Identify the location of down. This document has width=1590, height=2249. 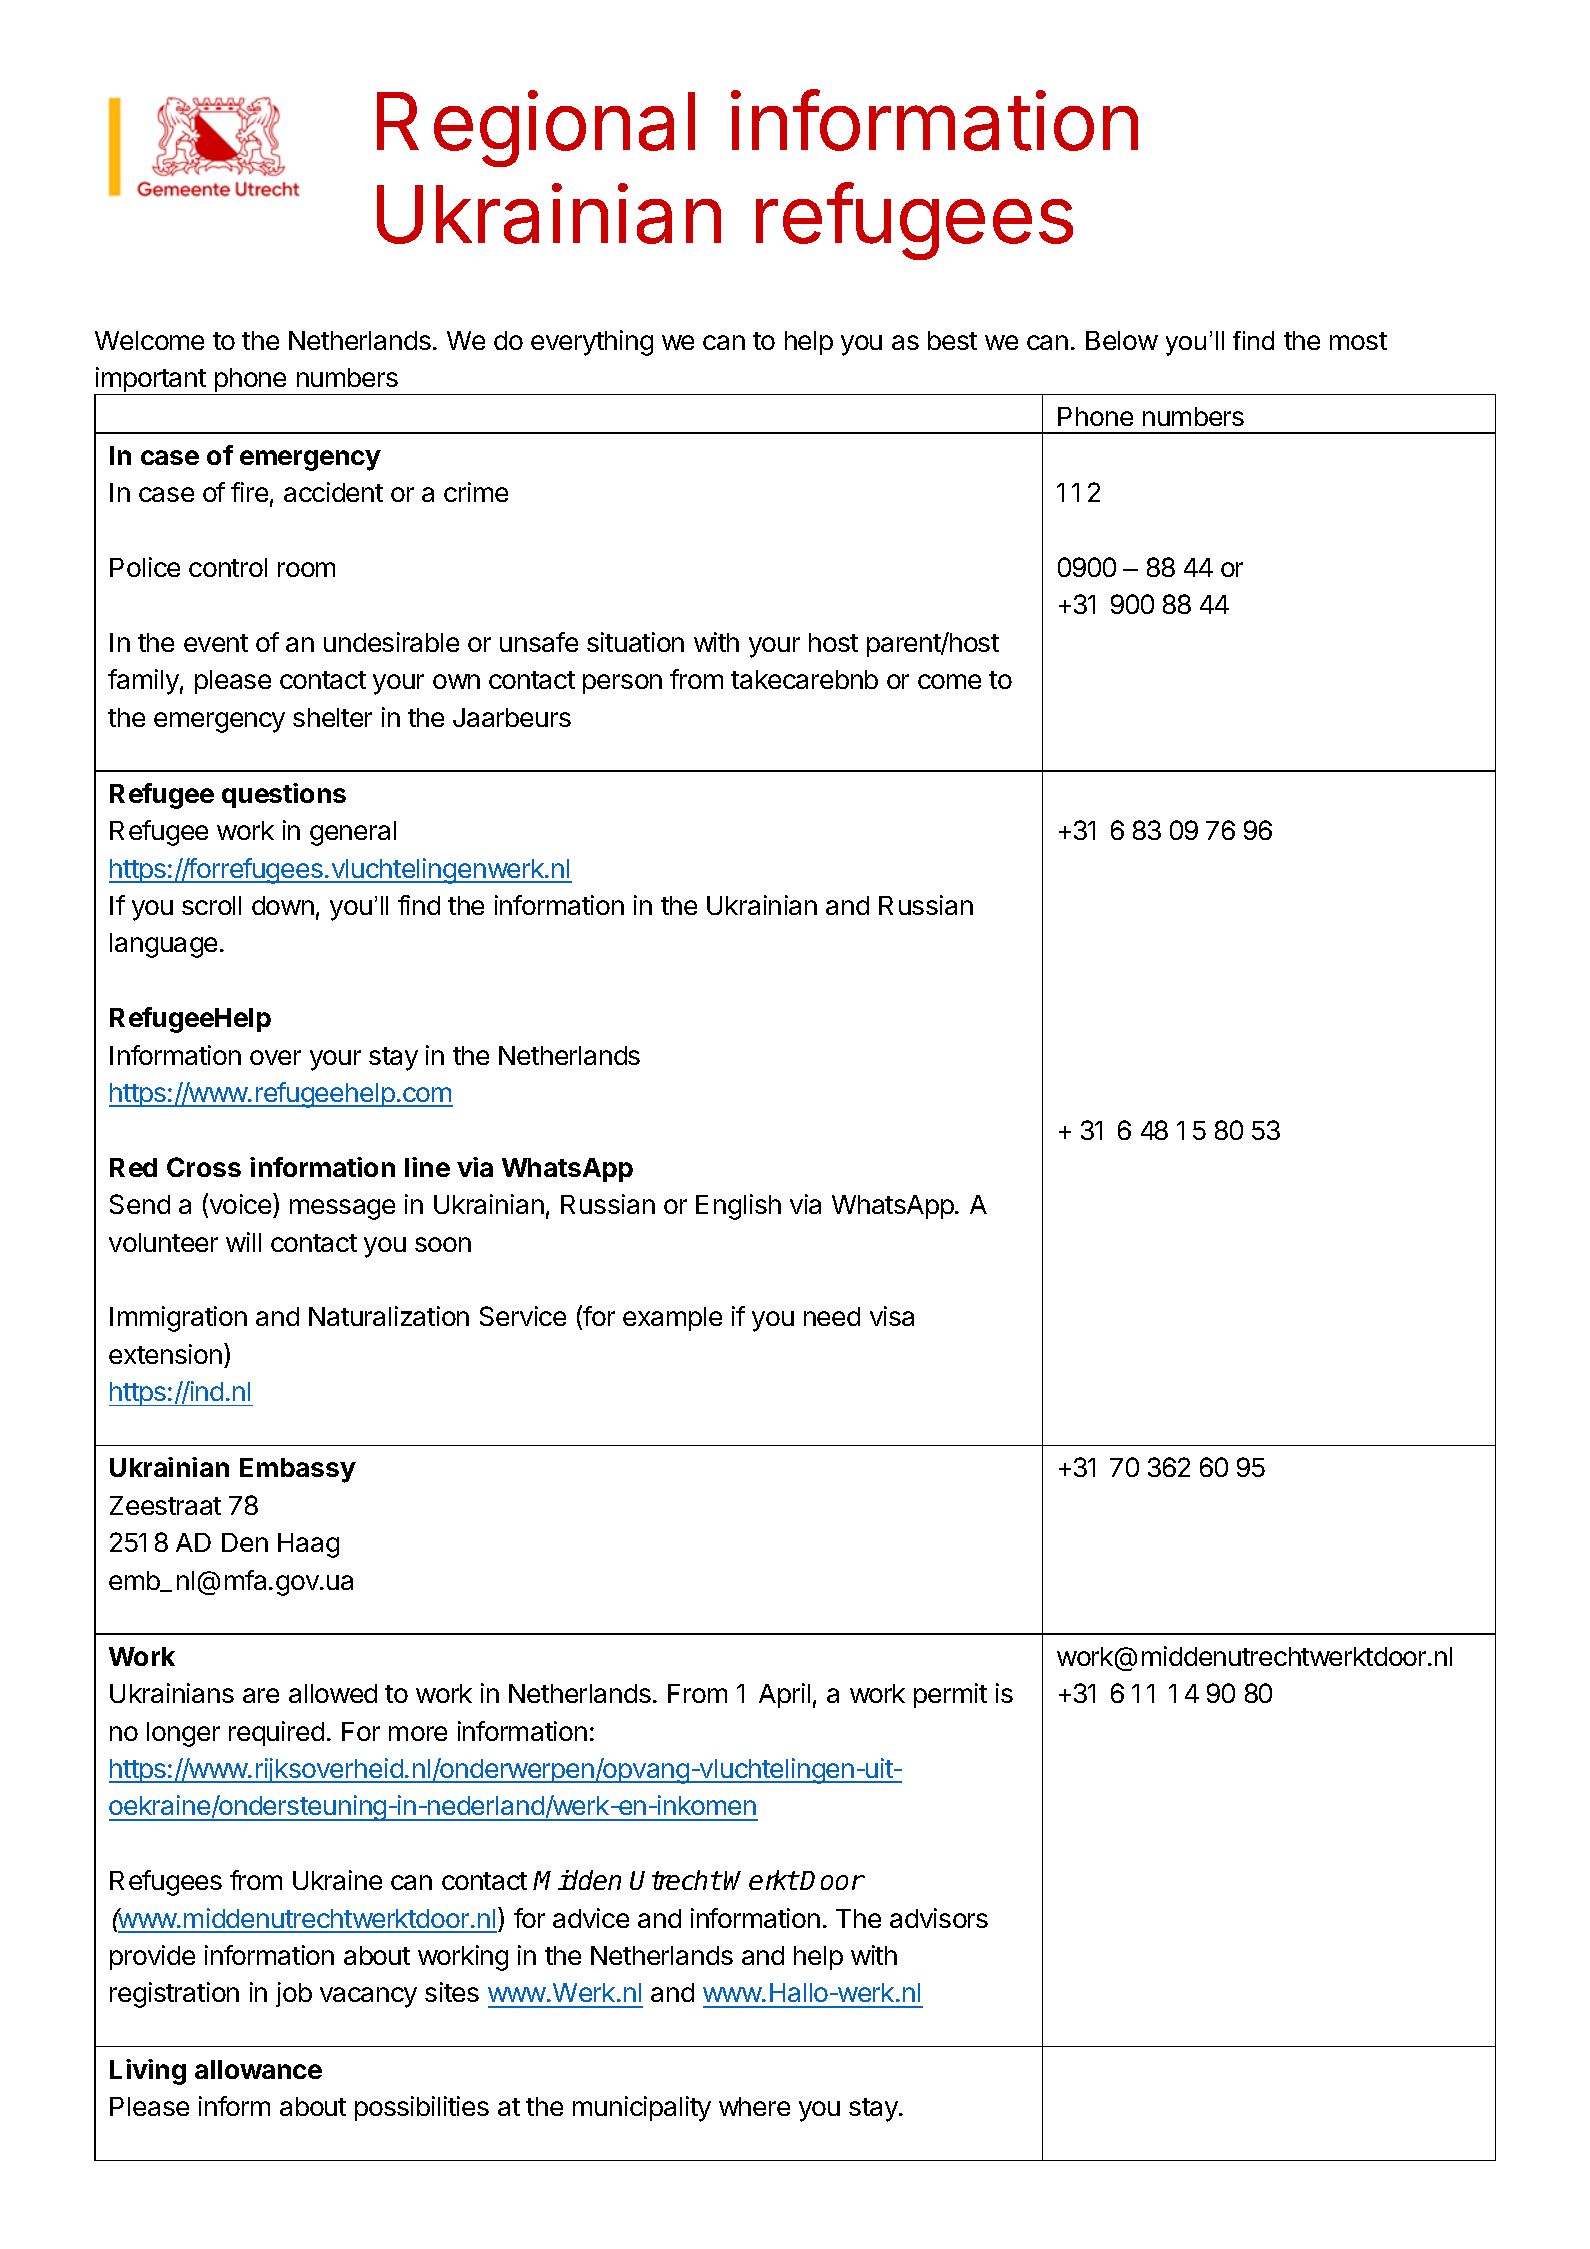
(283, 905).
